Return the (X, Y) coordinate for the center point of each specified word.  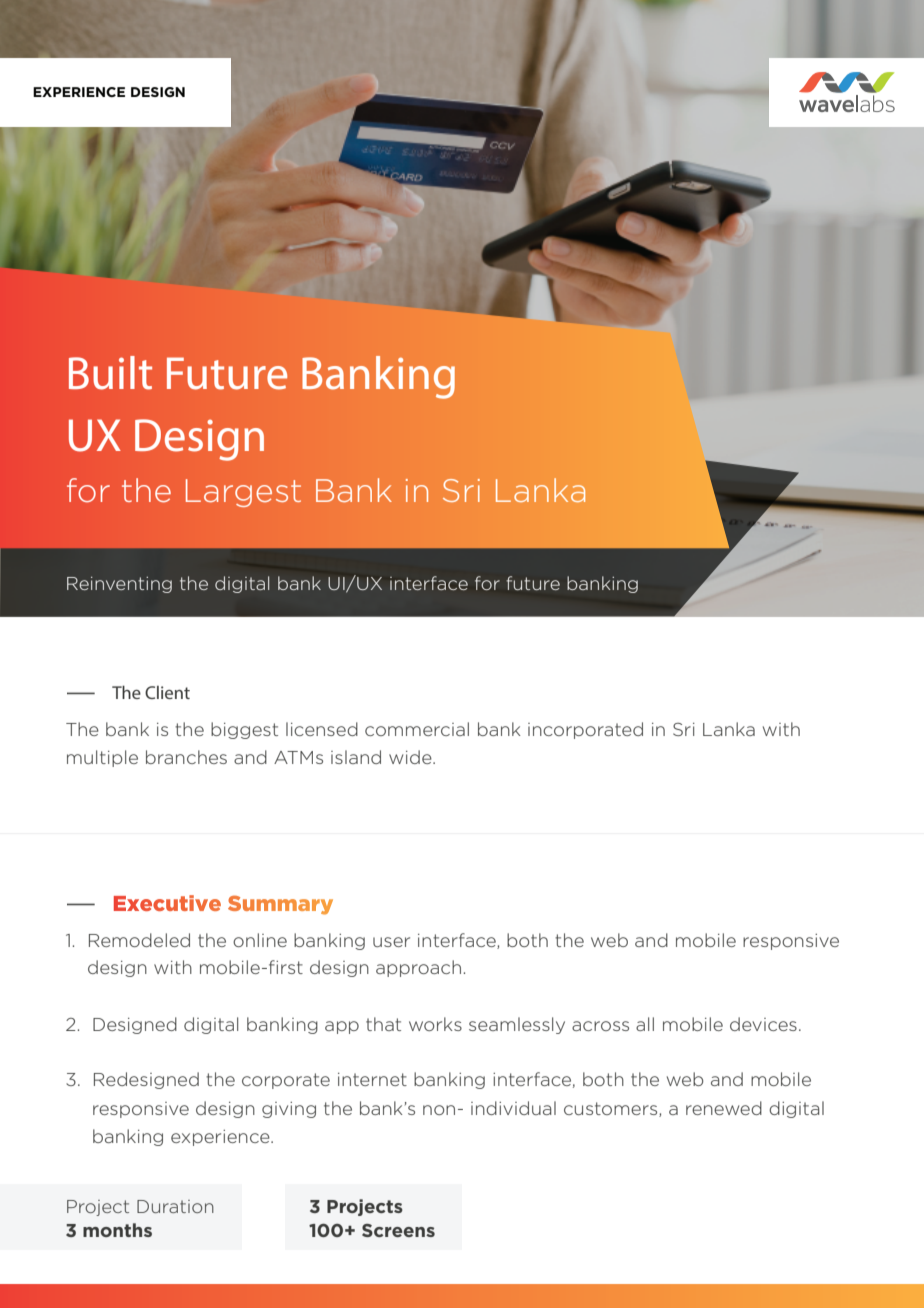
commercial (417, 729)
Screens (398, 1230)
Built (110, 373)
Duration (175, 1206)
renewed (724, 1108)
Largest (243, 493)
